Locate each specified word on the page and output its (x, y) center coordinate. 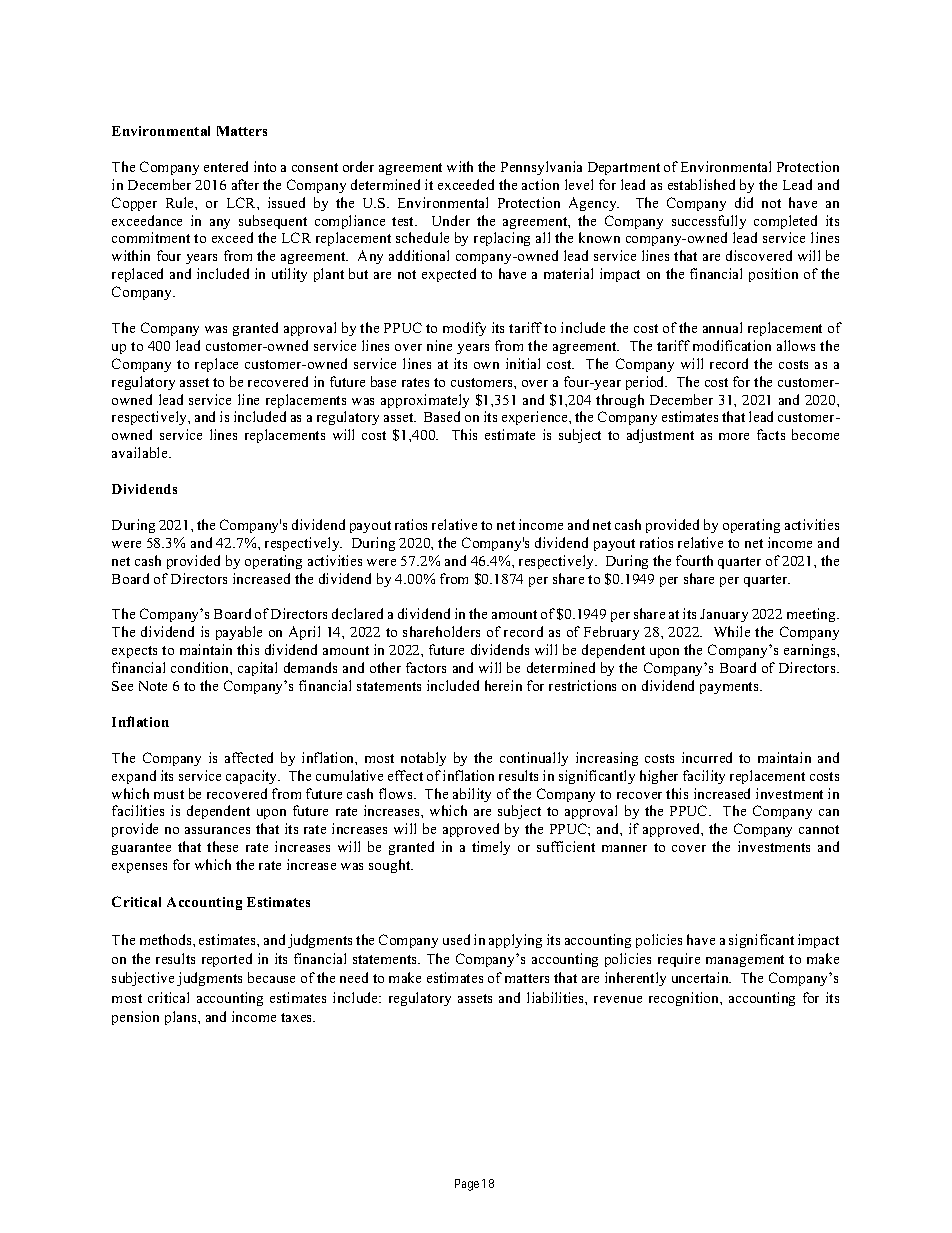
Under (451, 220)
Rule (181, 202)
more (734, 436)
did (744, 202)
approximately (425, 401)
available (141, 452)
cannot (819, 829)
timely (491, 848)
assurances (217, 830)
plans (182, 1018)
